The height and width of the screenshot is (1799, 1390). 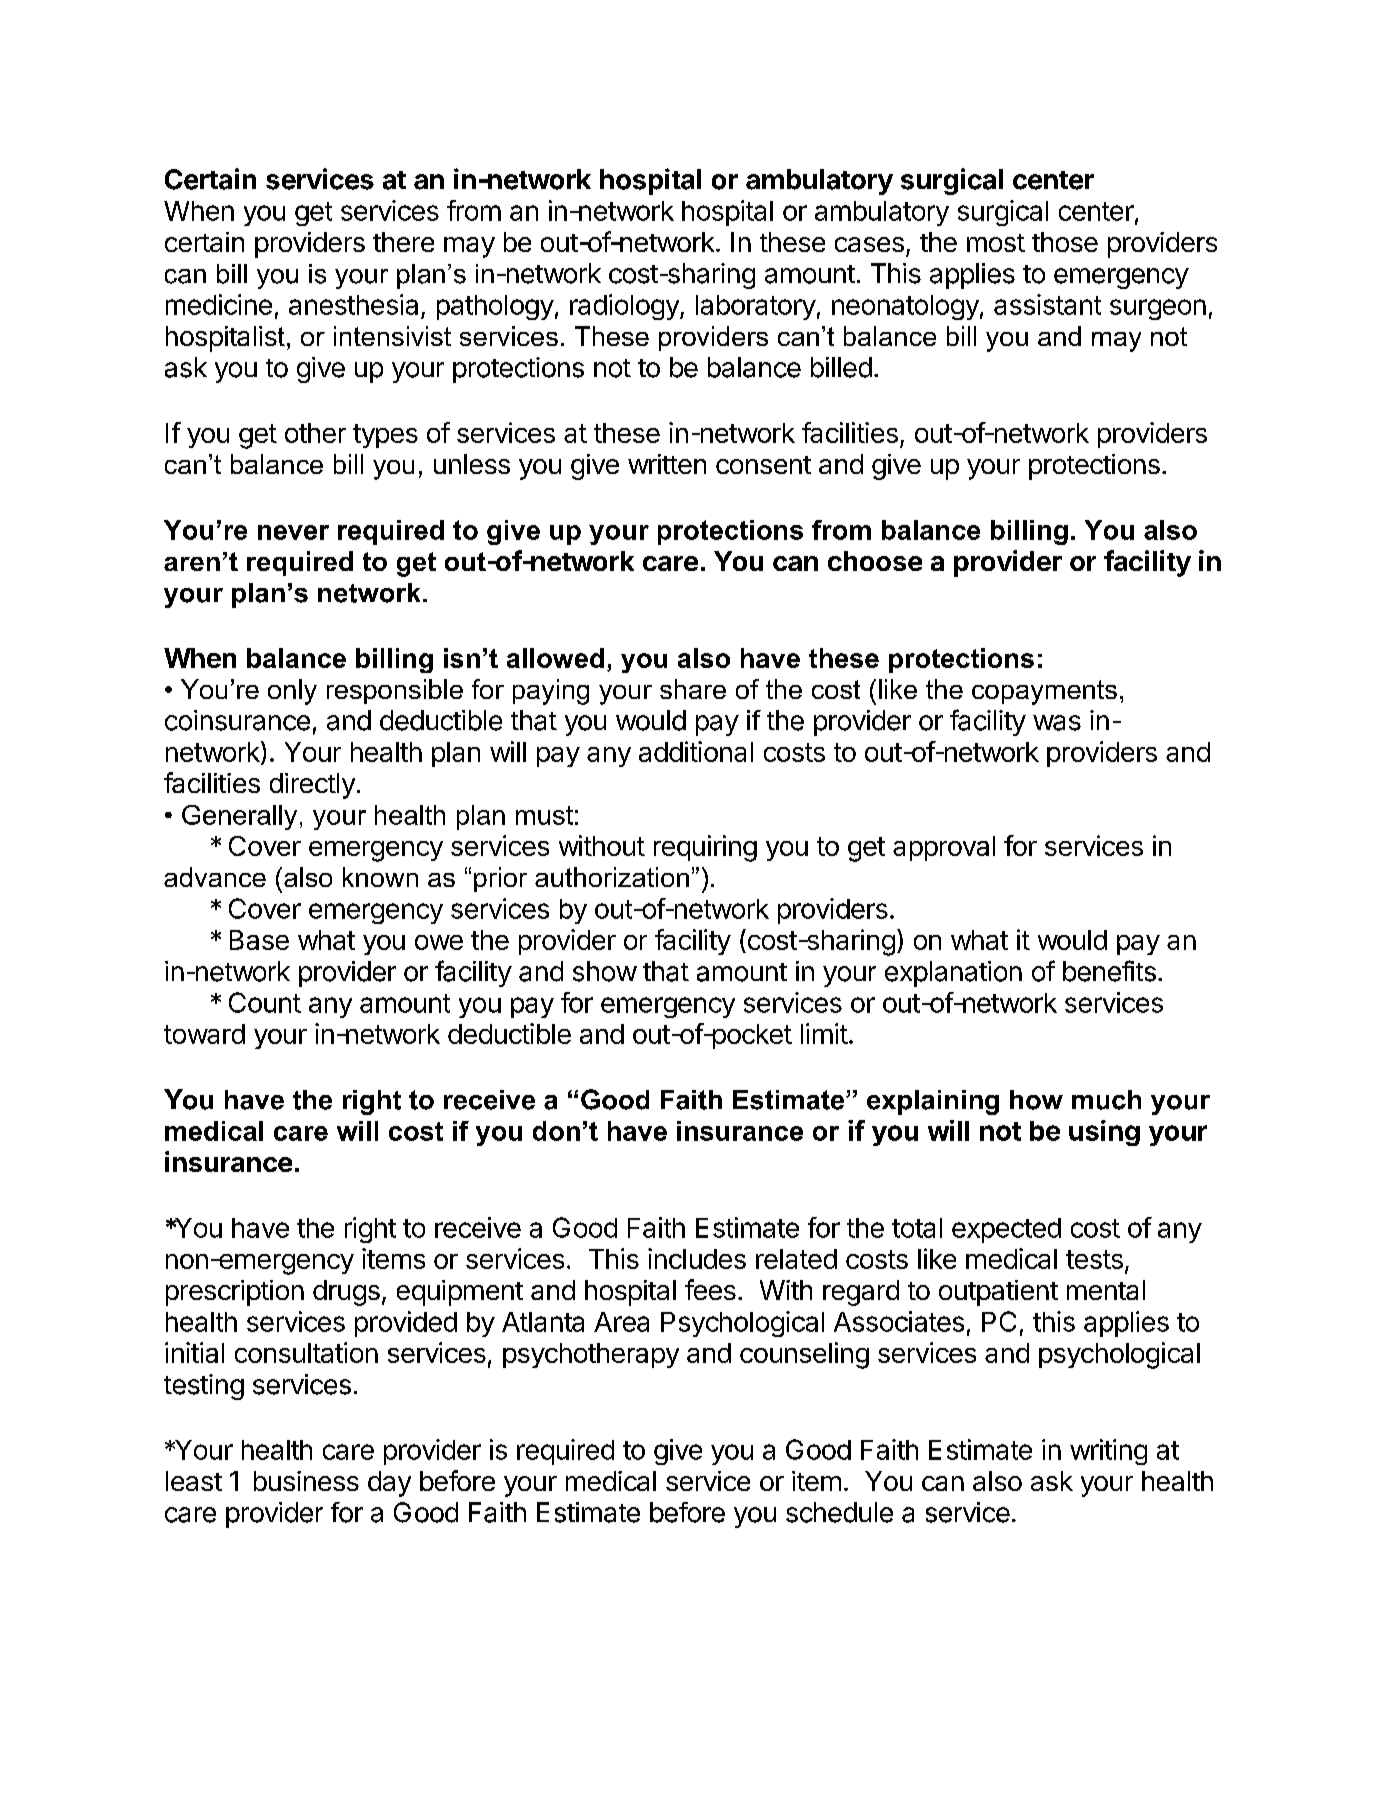 I want to click on requiring, so click(x=705, y=848).
